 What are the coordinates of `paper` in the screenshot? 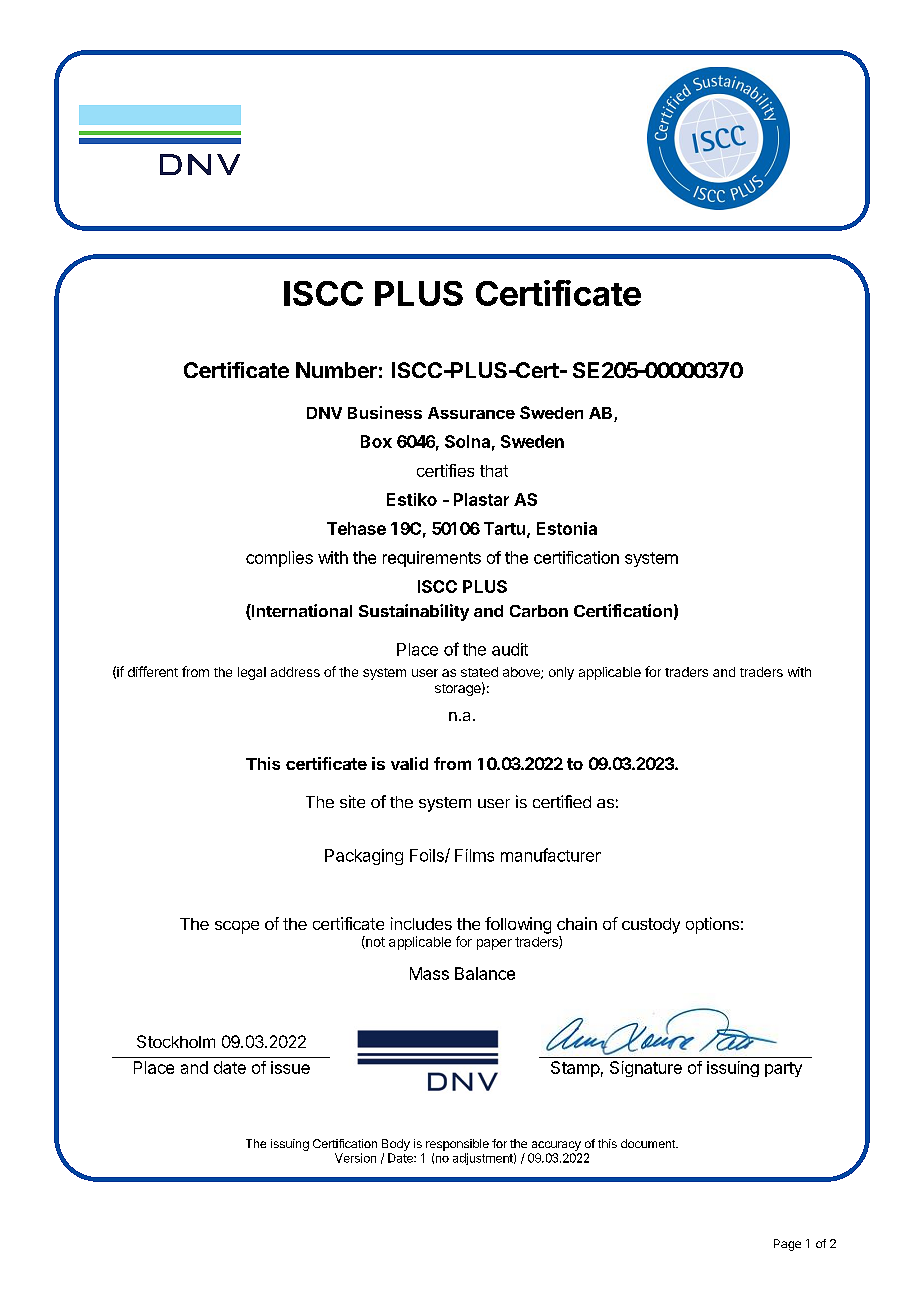 It's located at (494, 944).
